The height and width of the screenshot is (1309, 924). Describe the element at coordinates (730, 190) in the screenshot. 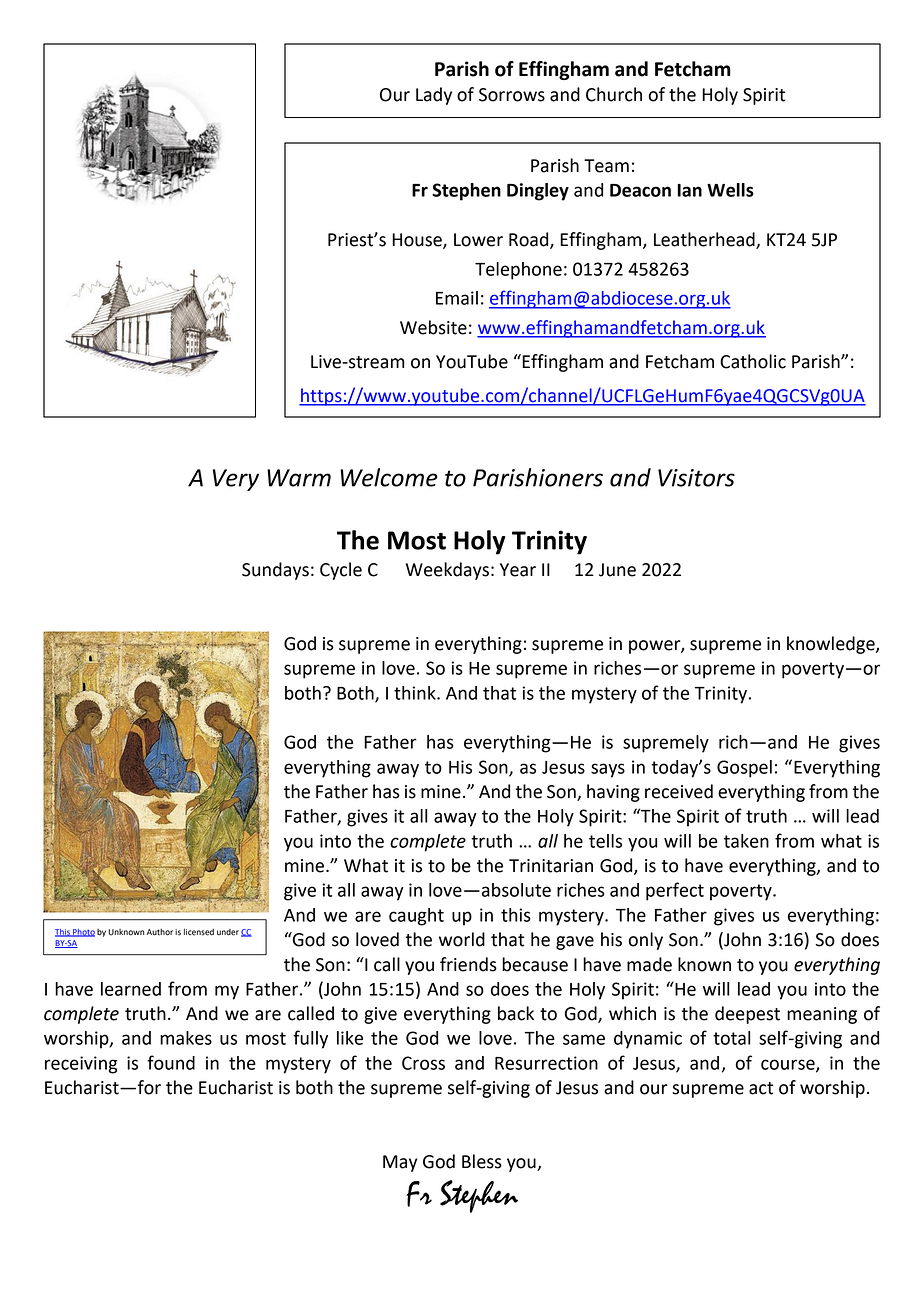

I see `Wells` at that location.
